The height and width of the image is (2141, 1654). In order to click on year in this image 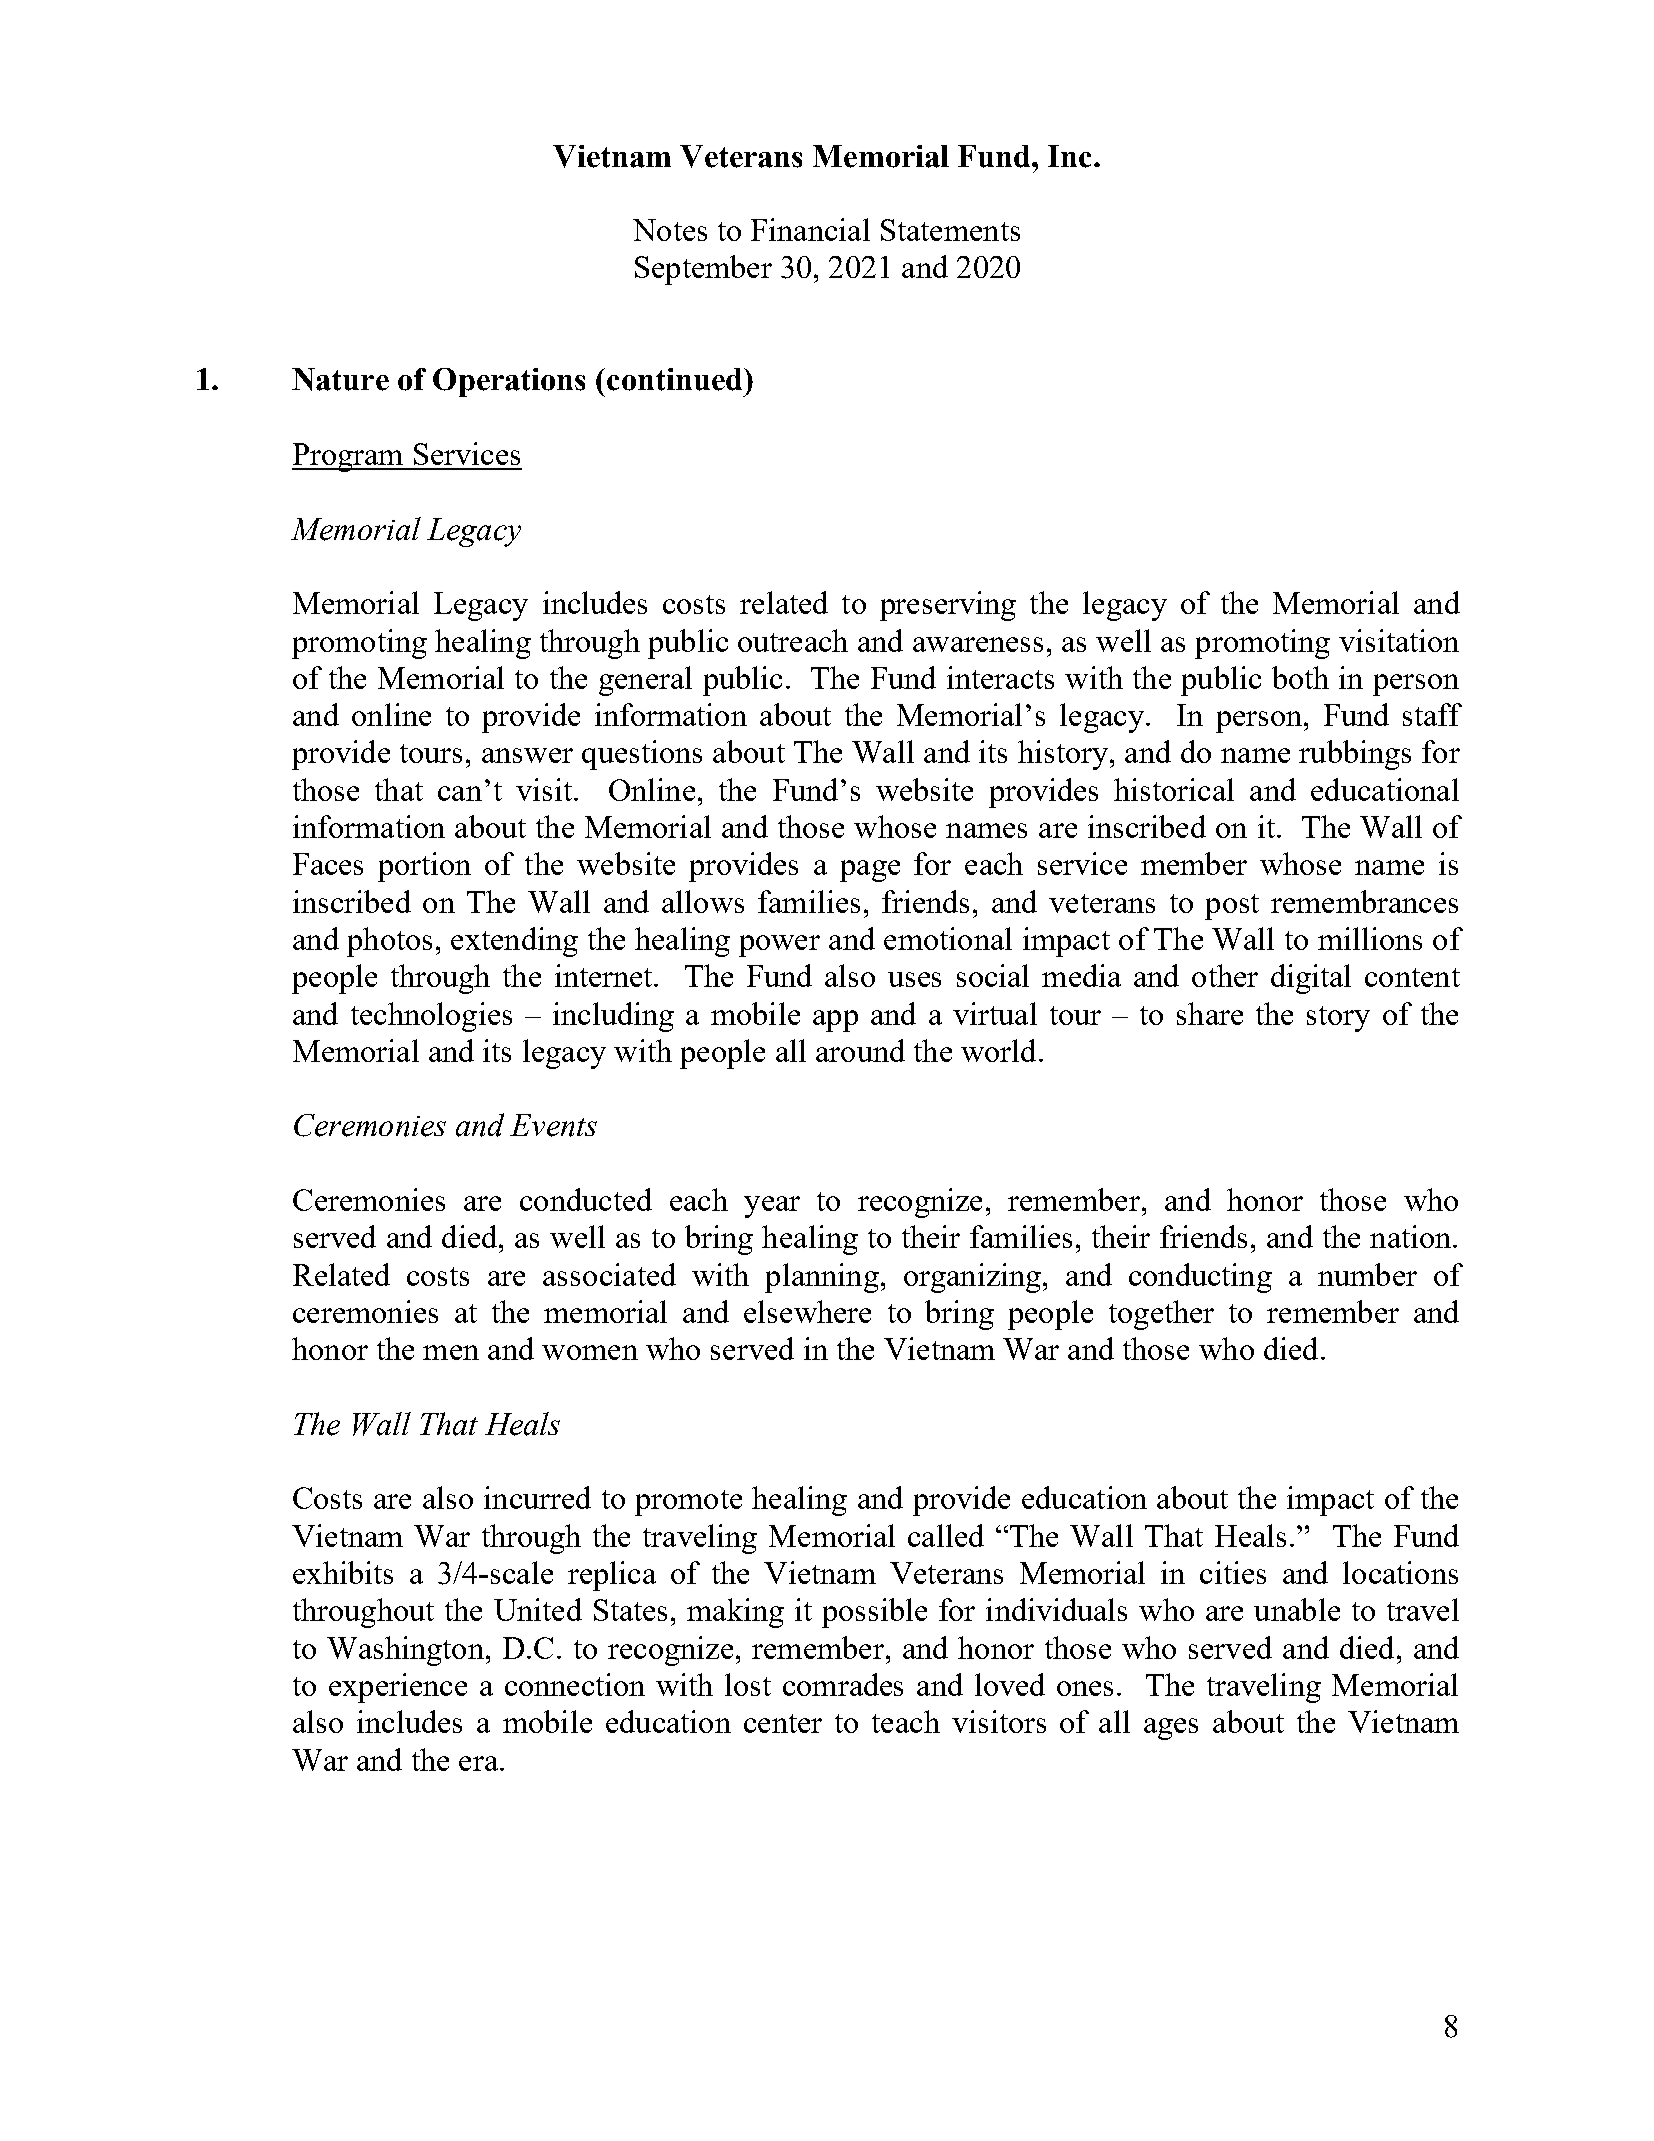, I will do `click(772, 1207)`.
